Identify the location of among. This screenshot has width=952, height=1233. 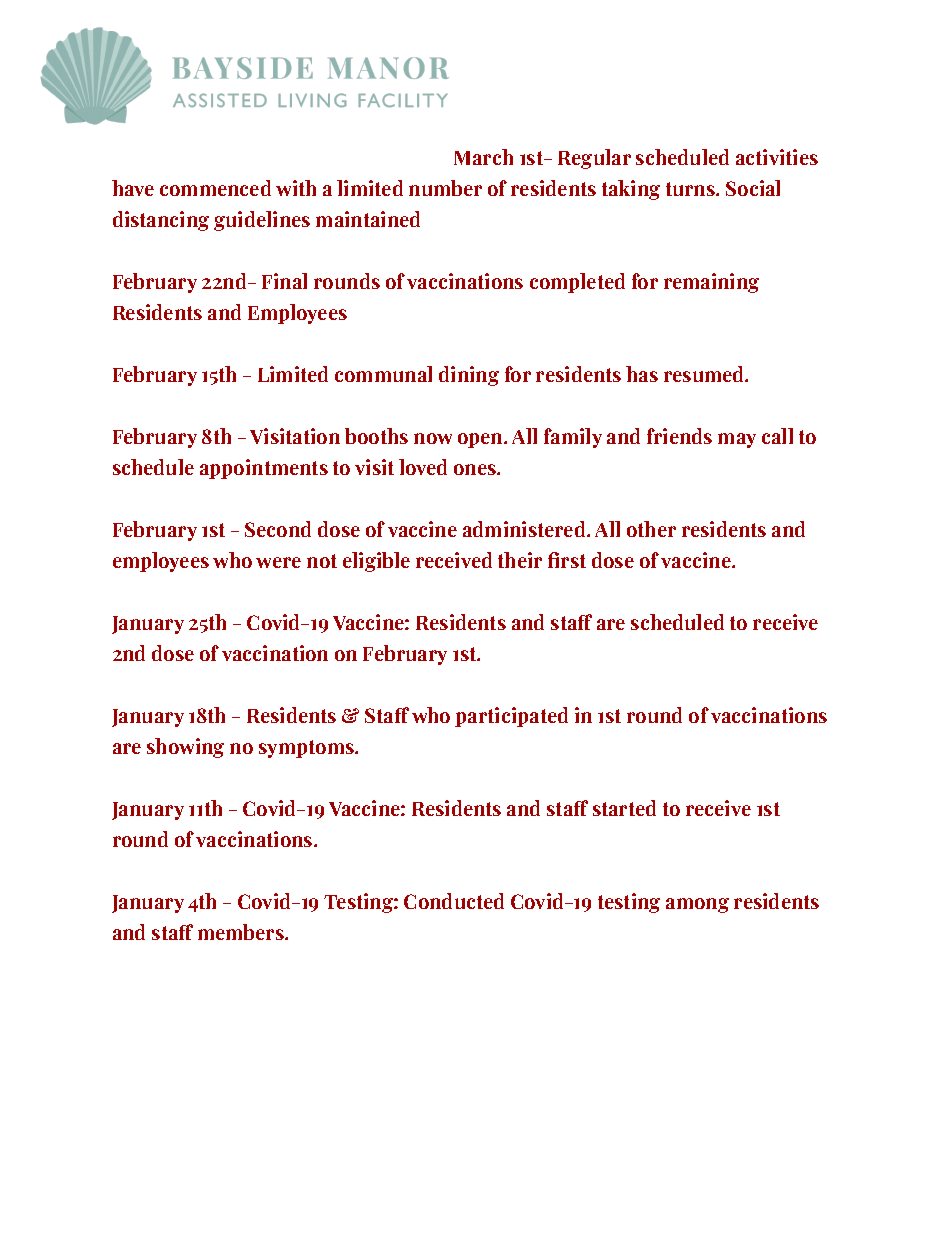
(697, 905).
